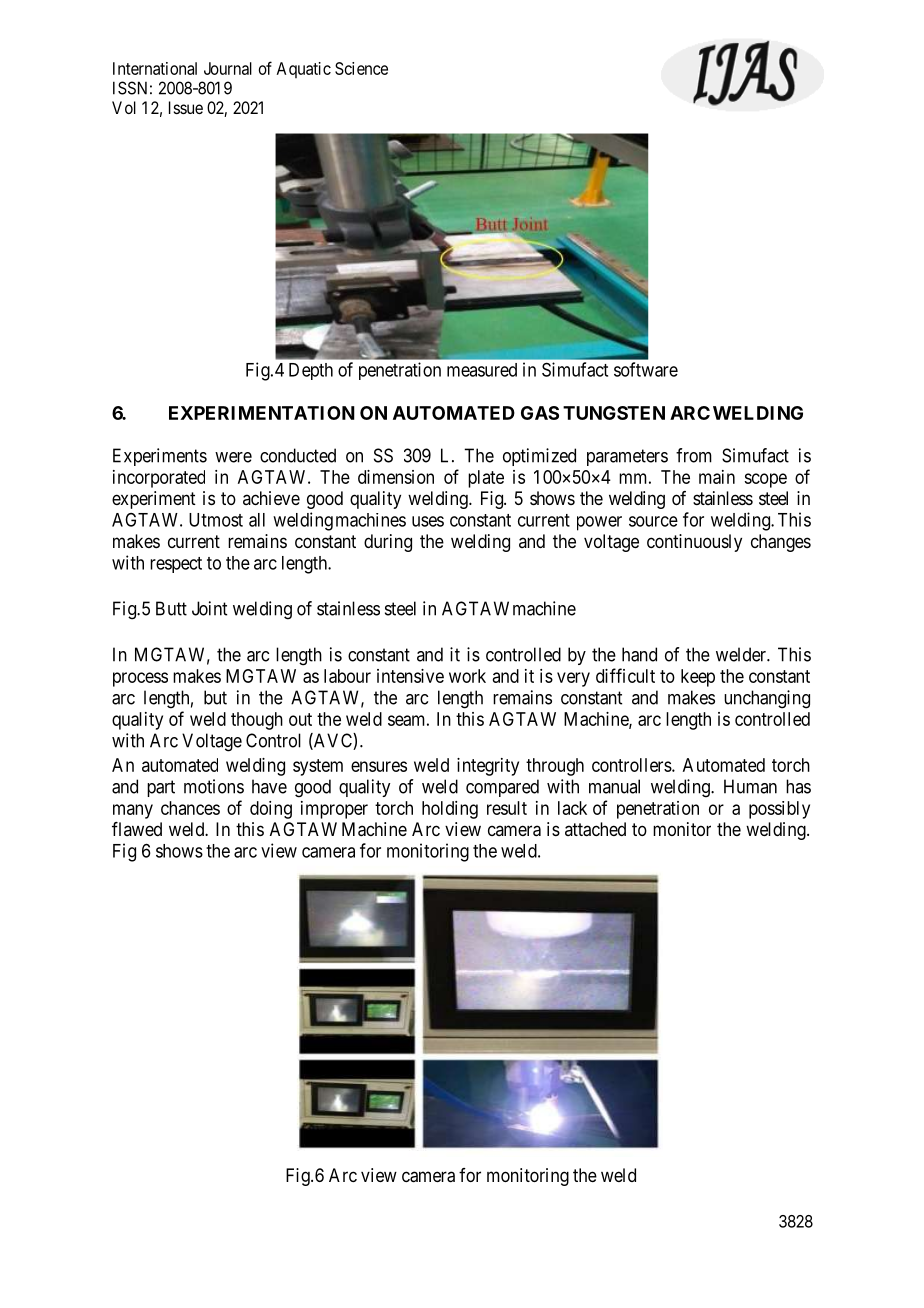 The width and height of the screenshot is (924, 1308). What do you see at coordinates (694, 455) in the screenshot?
I see `from` at bounding box center [694, 455].
